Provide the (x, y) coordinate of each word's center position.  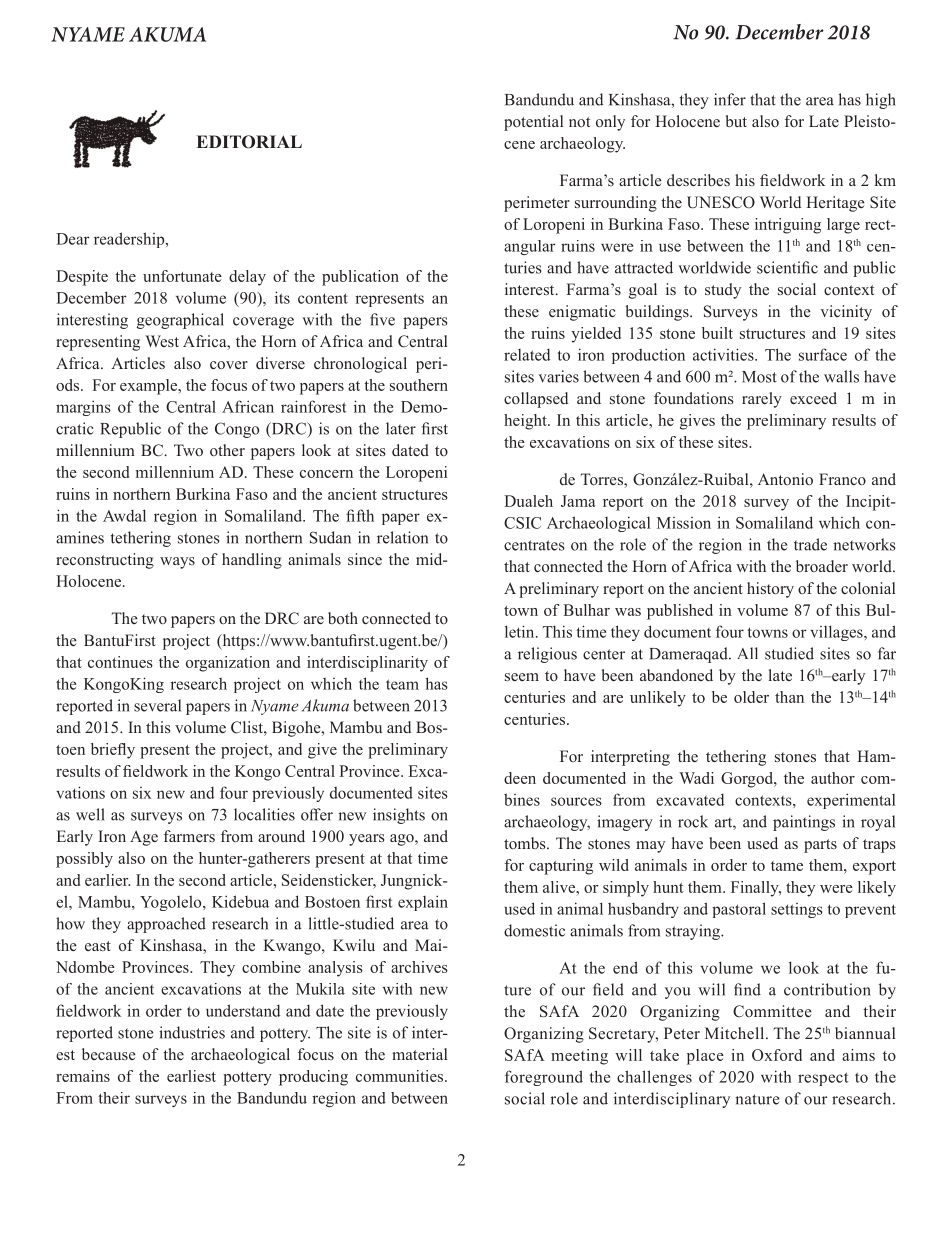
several (157, 705)
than (789, 697)
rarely (762, 400)
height (526, 422)
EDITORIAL (249, 142)
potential (533, 123)
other (227, 450)
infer (730, 99)
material (419, 1054)
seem (522, 677)
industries (192, 1032)
